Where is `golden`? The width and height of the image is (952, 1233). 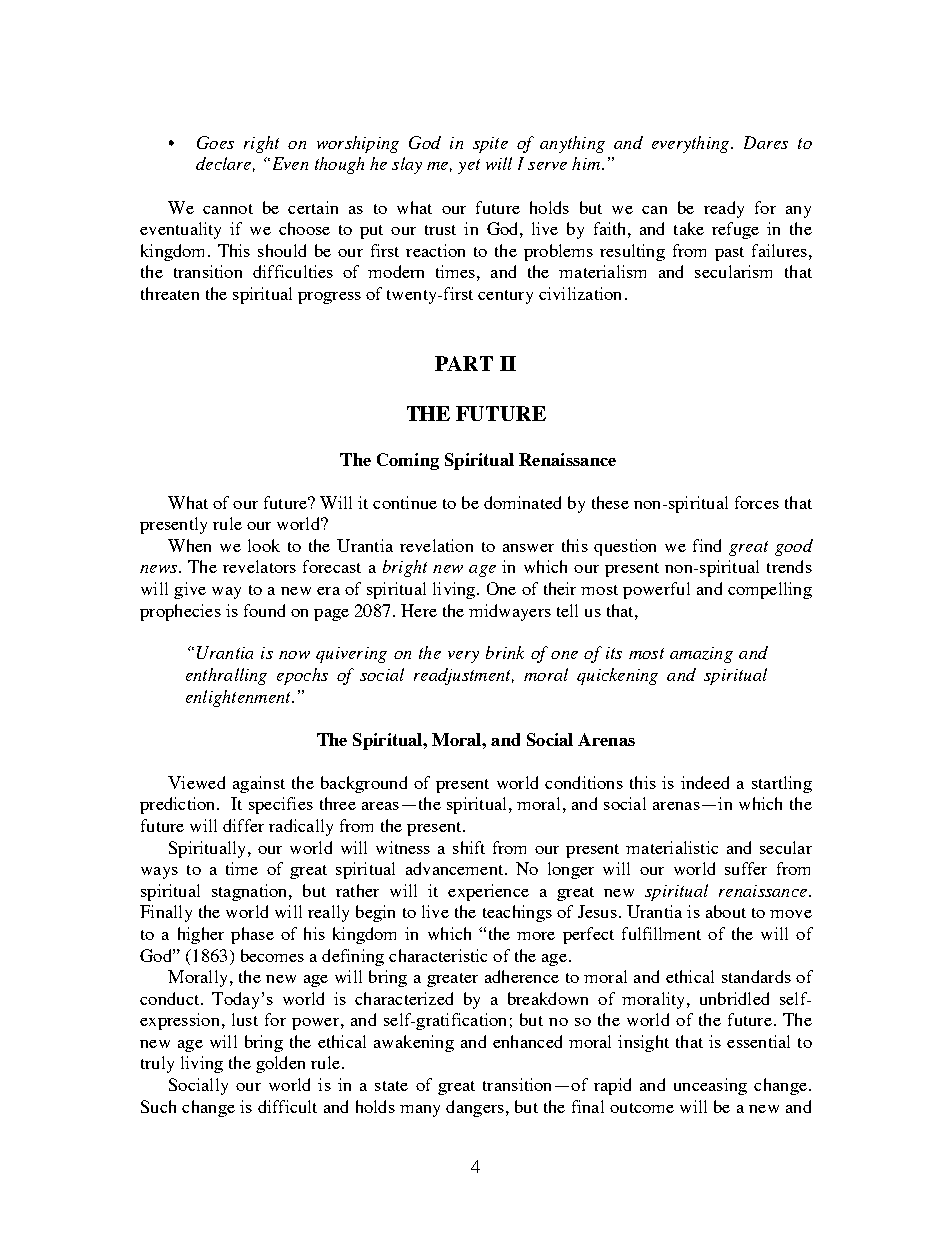
golden is located at coordinates (280, 1064).
